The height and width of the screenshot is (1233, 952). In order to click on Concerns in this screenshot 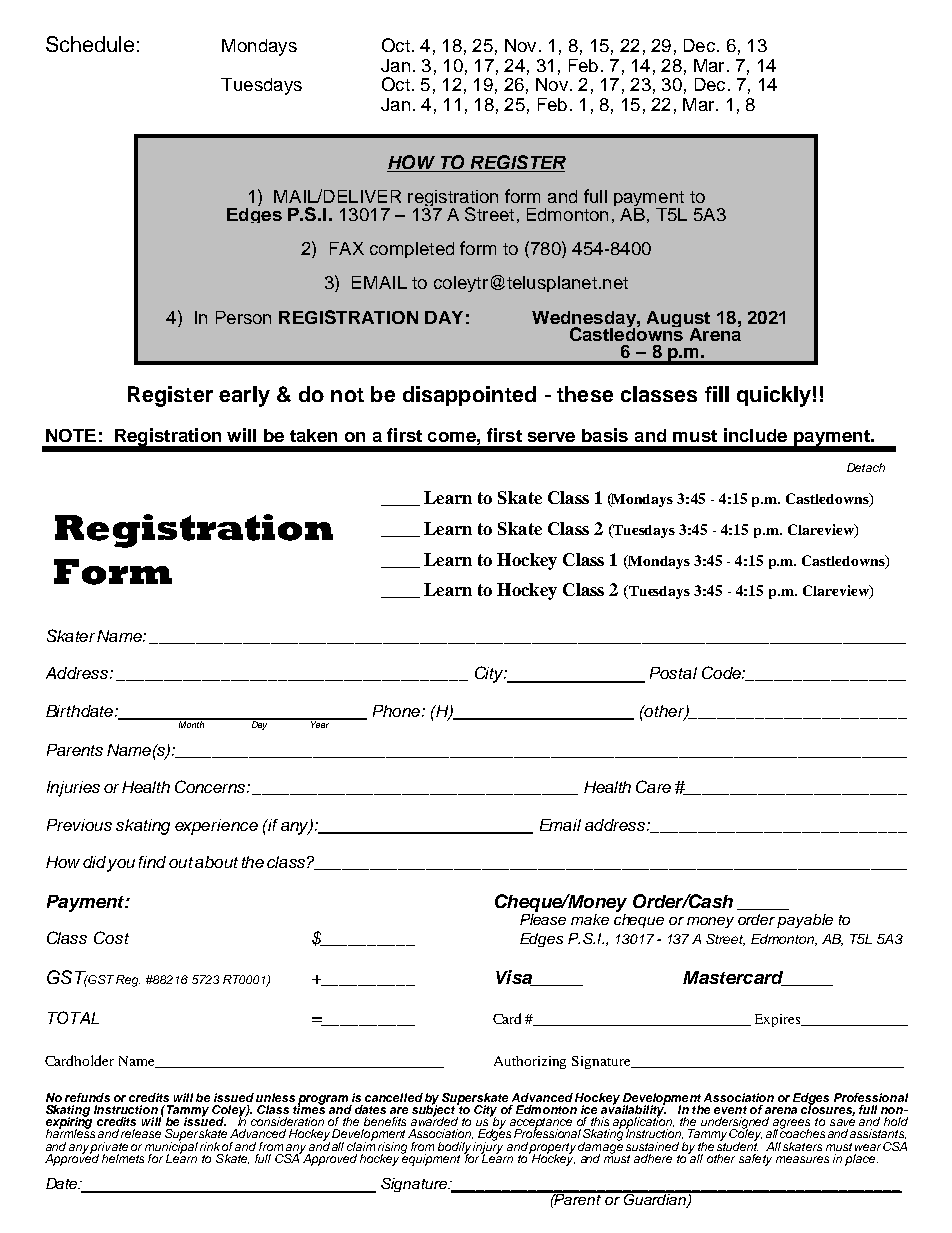, I will do `click(211, 786)`.
